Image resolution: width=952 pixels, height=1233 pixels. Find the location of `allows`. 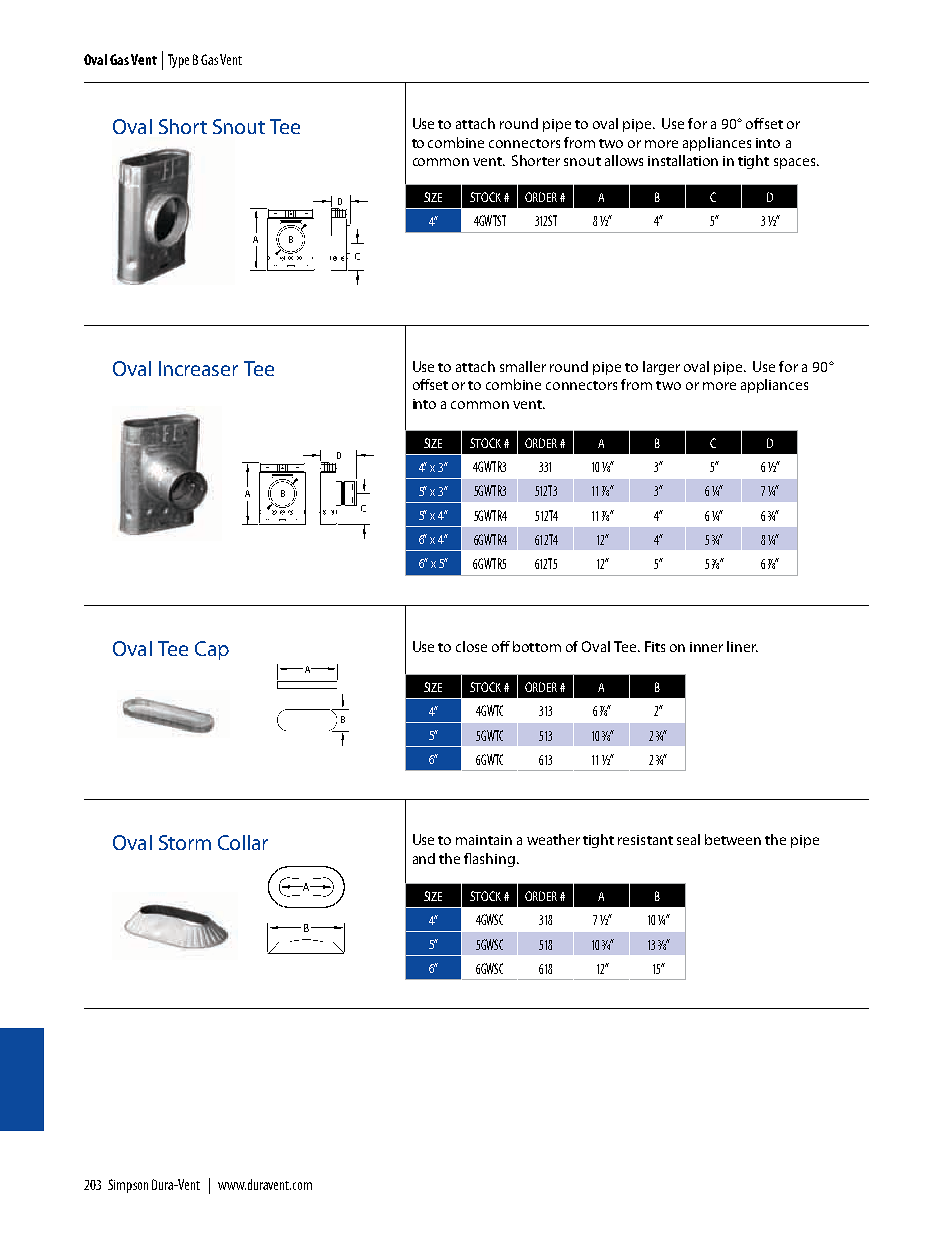

allows is located at coordinates (624, 160).
